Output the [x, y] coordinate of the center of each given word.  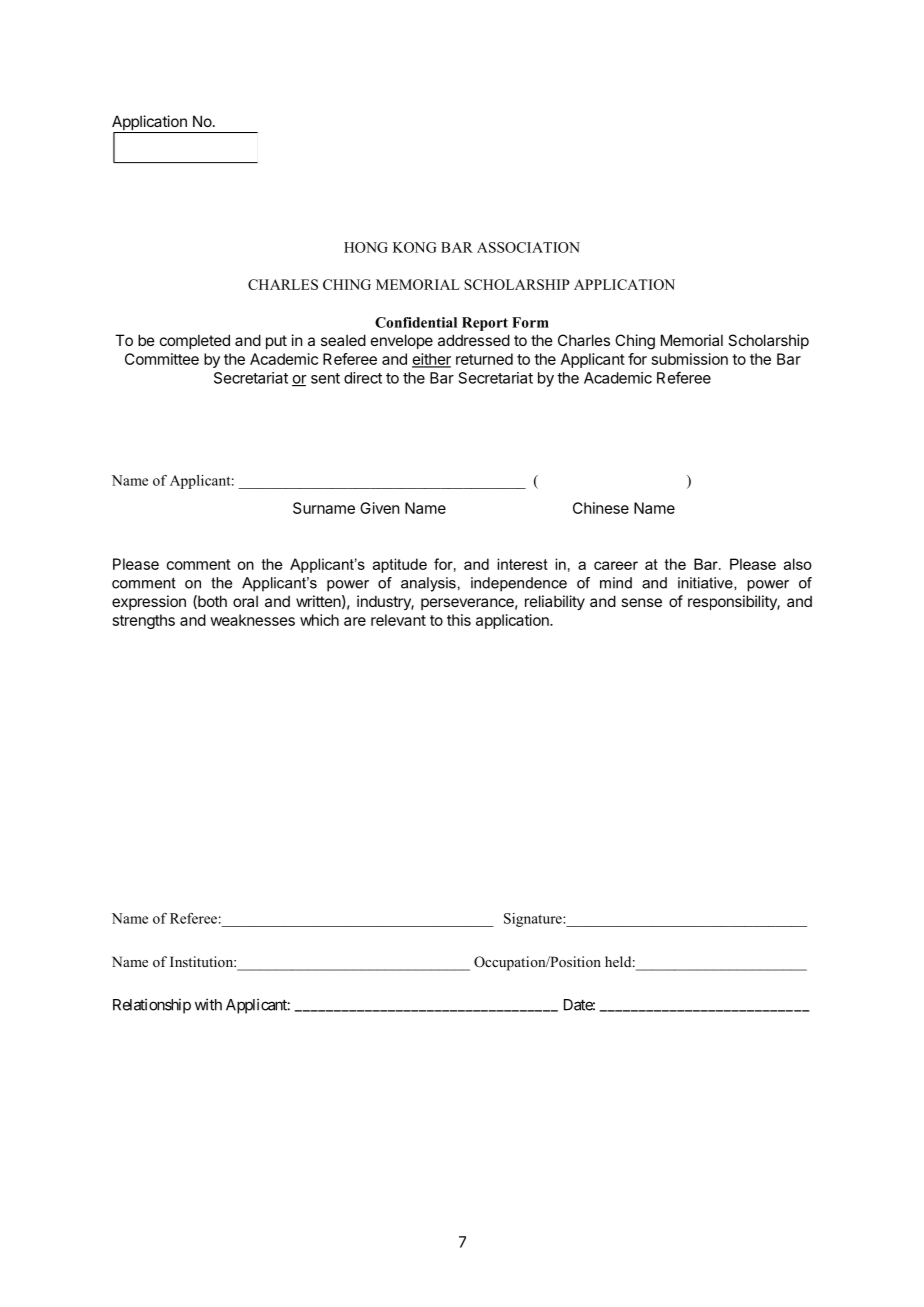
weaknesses [252, 620]
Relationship [152, 1006]
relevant [398, 620]
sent [325, 378]
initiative [706, 583]
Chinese [601, 508]
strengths [144, 621]
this [459, 620]
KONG [414, 247]
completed [195, 341]
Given [379, 508]
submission [690, 359]
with [208, 1004]
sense [641, 602]
